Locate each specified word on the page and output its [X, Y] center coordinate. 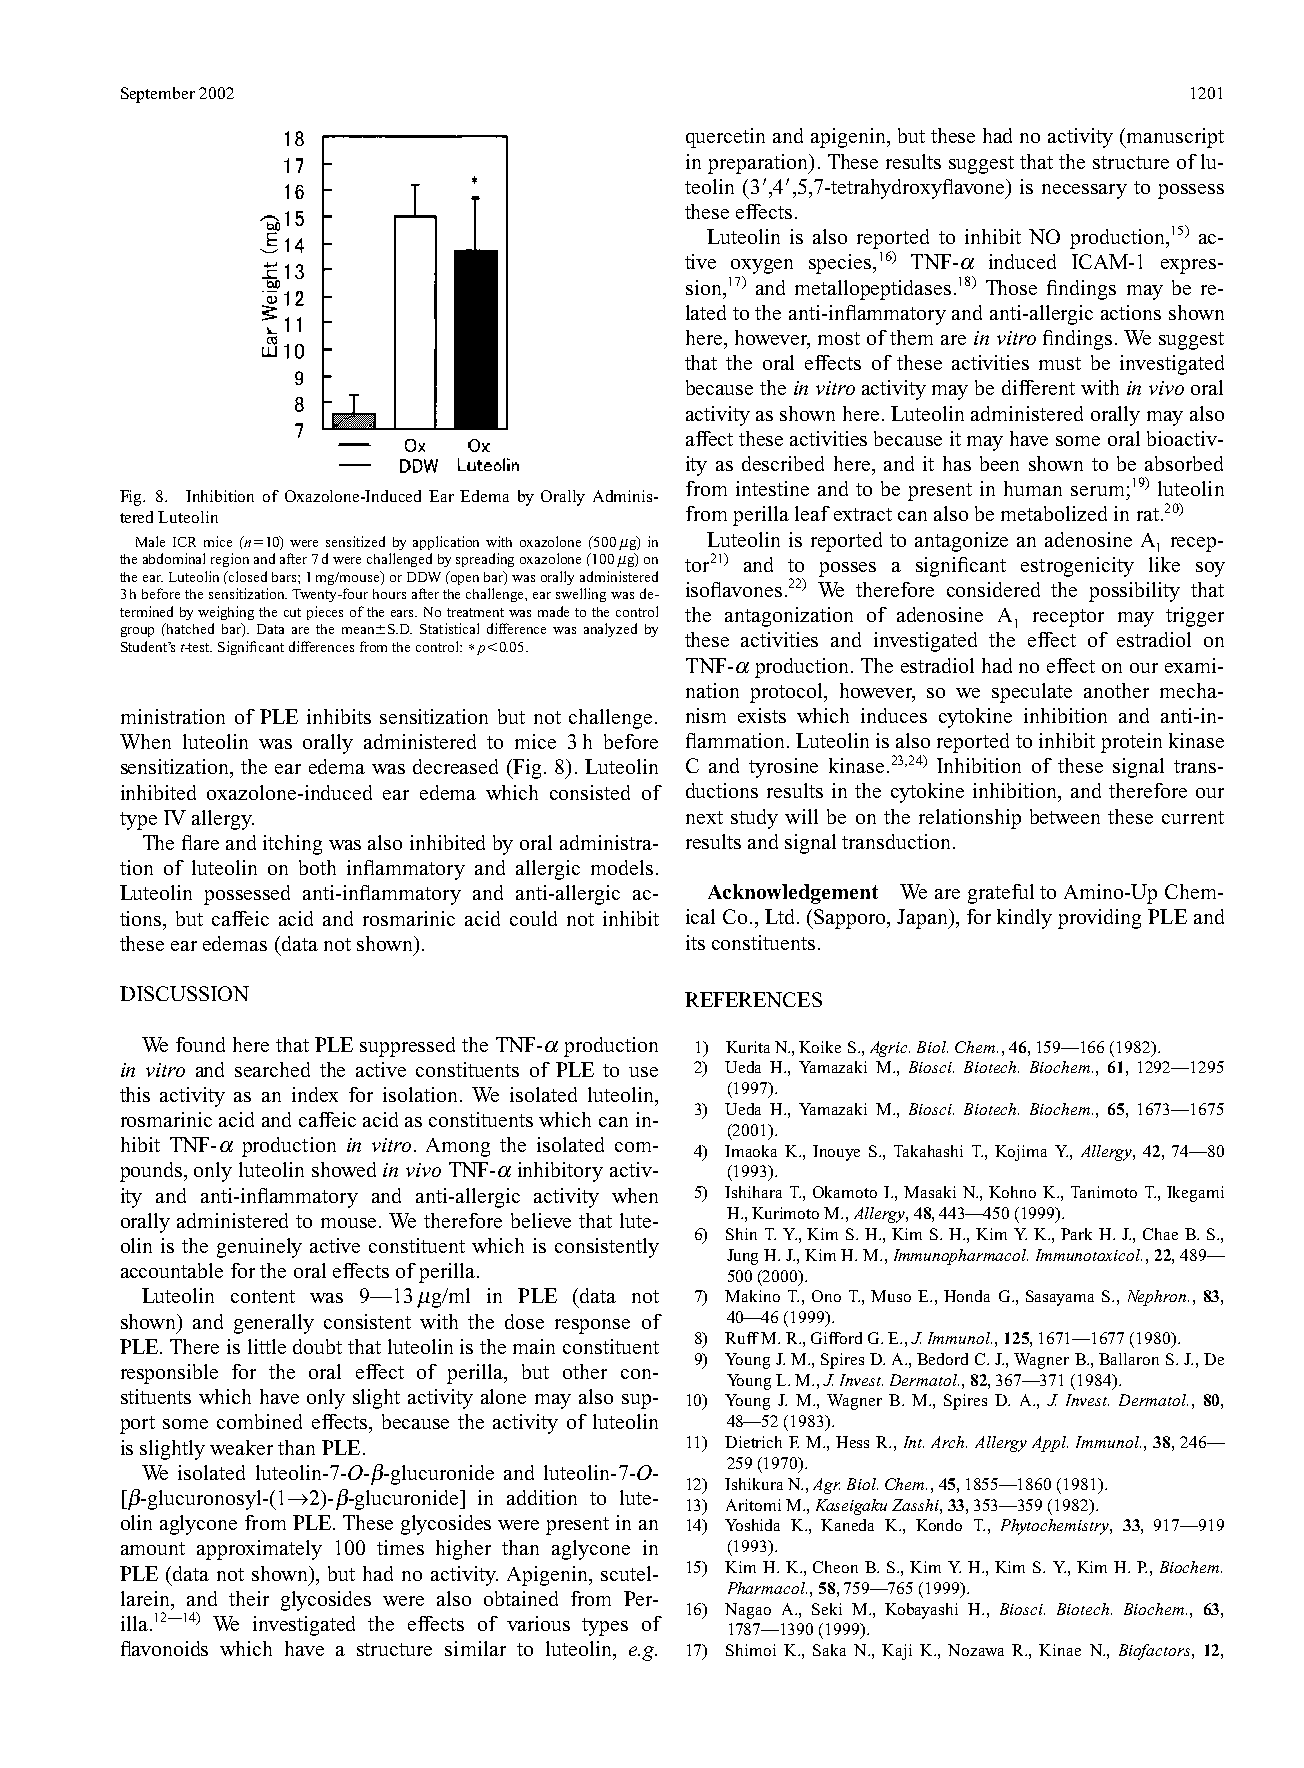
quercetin [725, 138]
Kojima [1021, 1153]
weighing [226, 613]
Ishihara [753, 1192]
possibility [1134, 592]
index [315, 1094]
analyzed [610, 630]
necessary [1084, 191]
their [249, 1598]
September [158, 95]
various [538, 1623]
